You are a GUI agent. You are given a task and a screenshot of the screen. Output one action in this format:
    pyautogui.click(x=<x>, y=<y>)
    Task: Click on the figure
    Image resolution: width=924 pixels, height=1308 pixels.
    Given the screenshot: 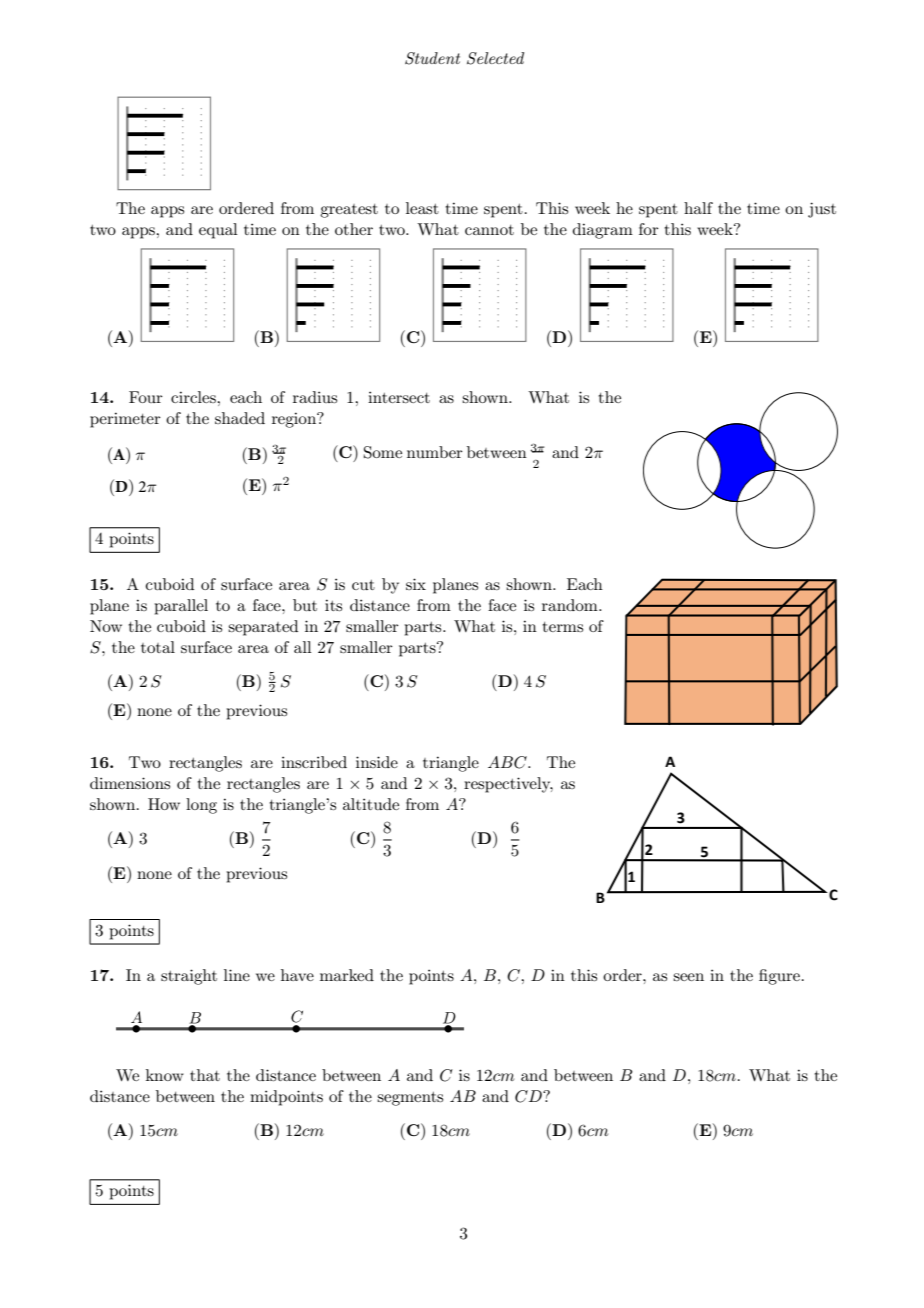 What is the action you would take?
    pyautogui.click(x=779, y=977)
